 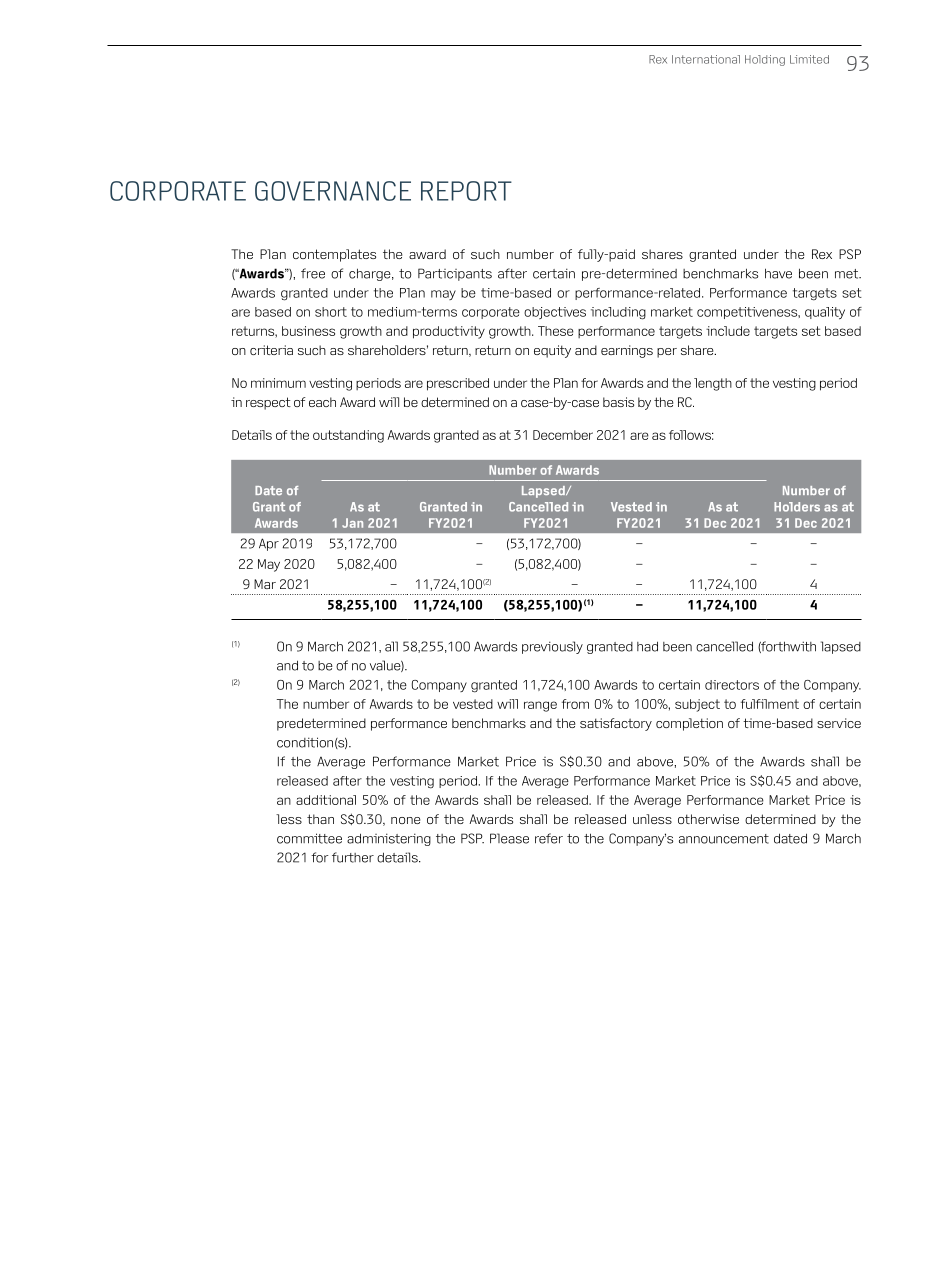 I want to click on length, so click(x=713, y=384).
